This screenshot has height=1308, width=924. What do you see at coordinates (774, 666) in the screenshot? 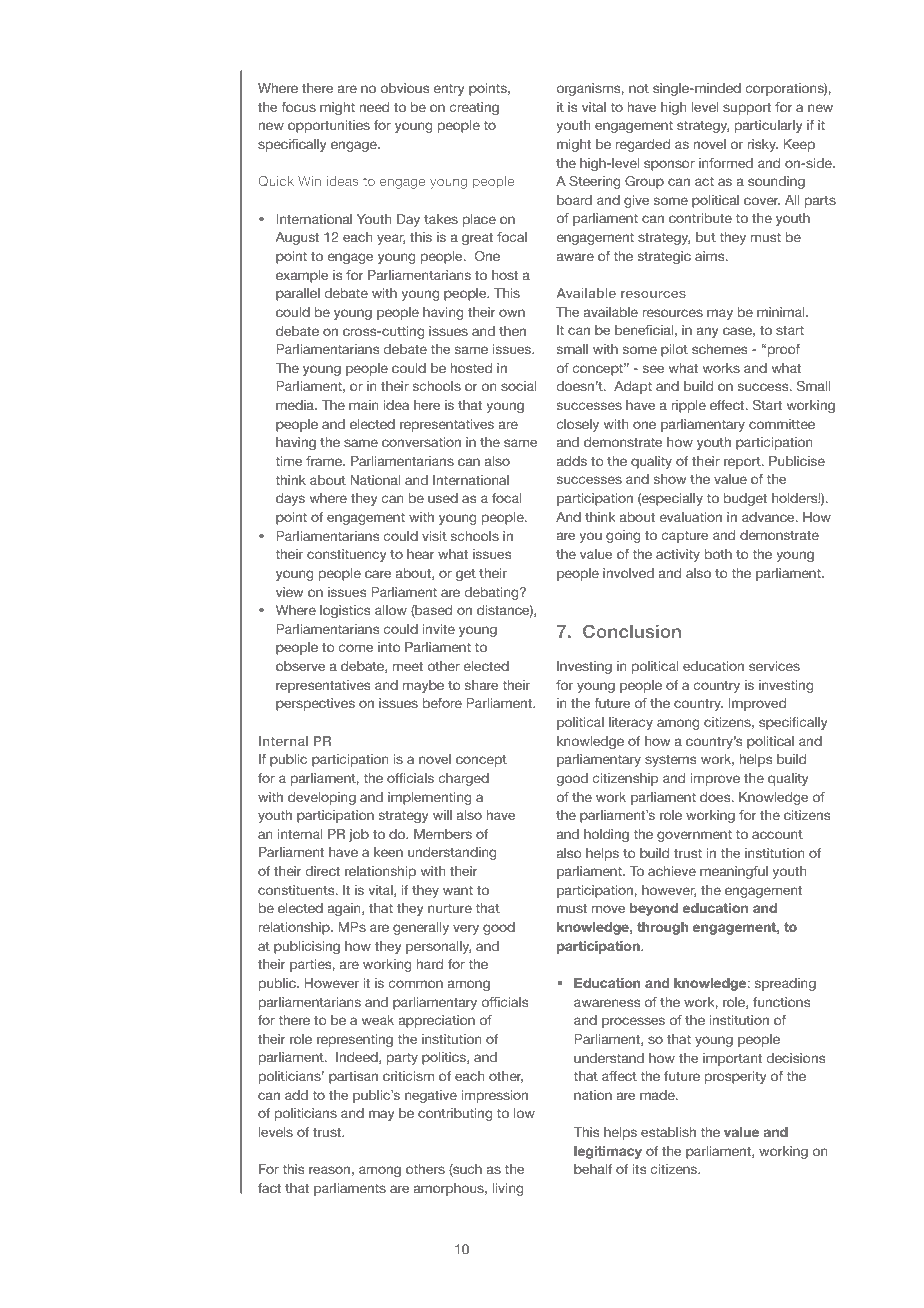
I see `services` at bounding box center [774, 666].
